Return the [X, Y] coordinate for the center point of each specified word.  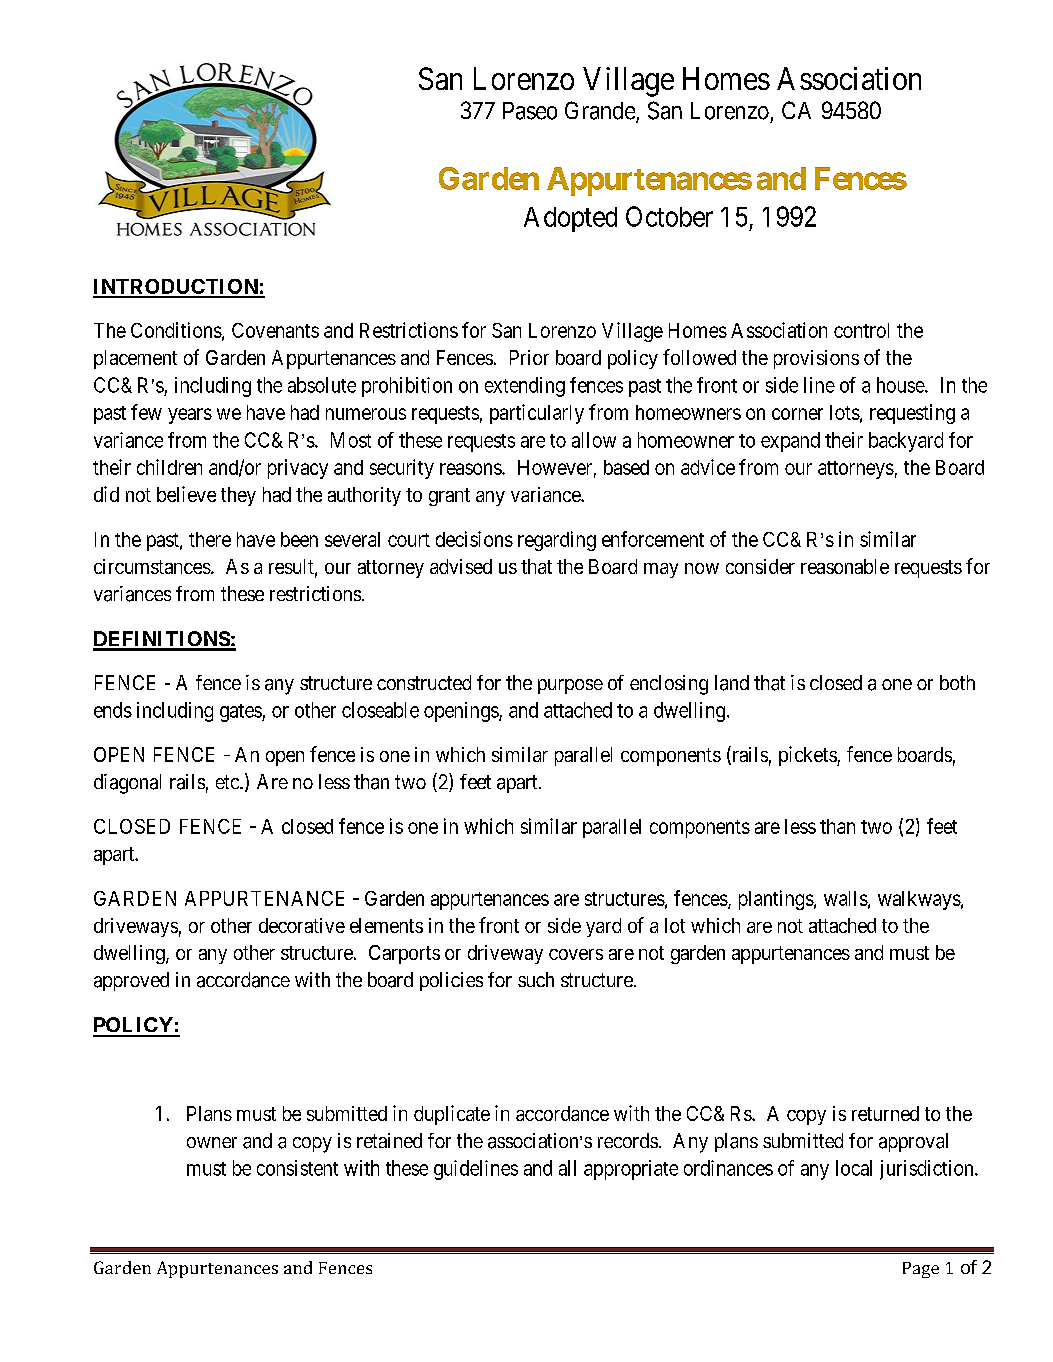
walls [846, 898]
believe [186, 494]
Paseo [530, 111]
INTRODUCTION [176, 288]
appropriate [631, 1170]
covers [576, 954]
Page [921, 1270]
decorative [302, 925]
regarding [557, 541]
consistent [297, 1168]
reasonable [845, 566]
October [669, 216]
